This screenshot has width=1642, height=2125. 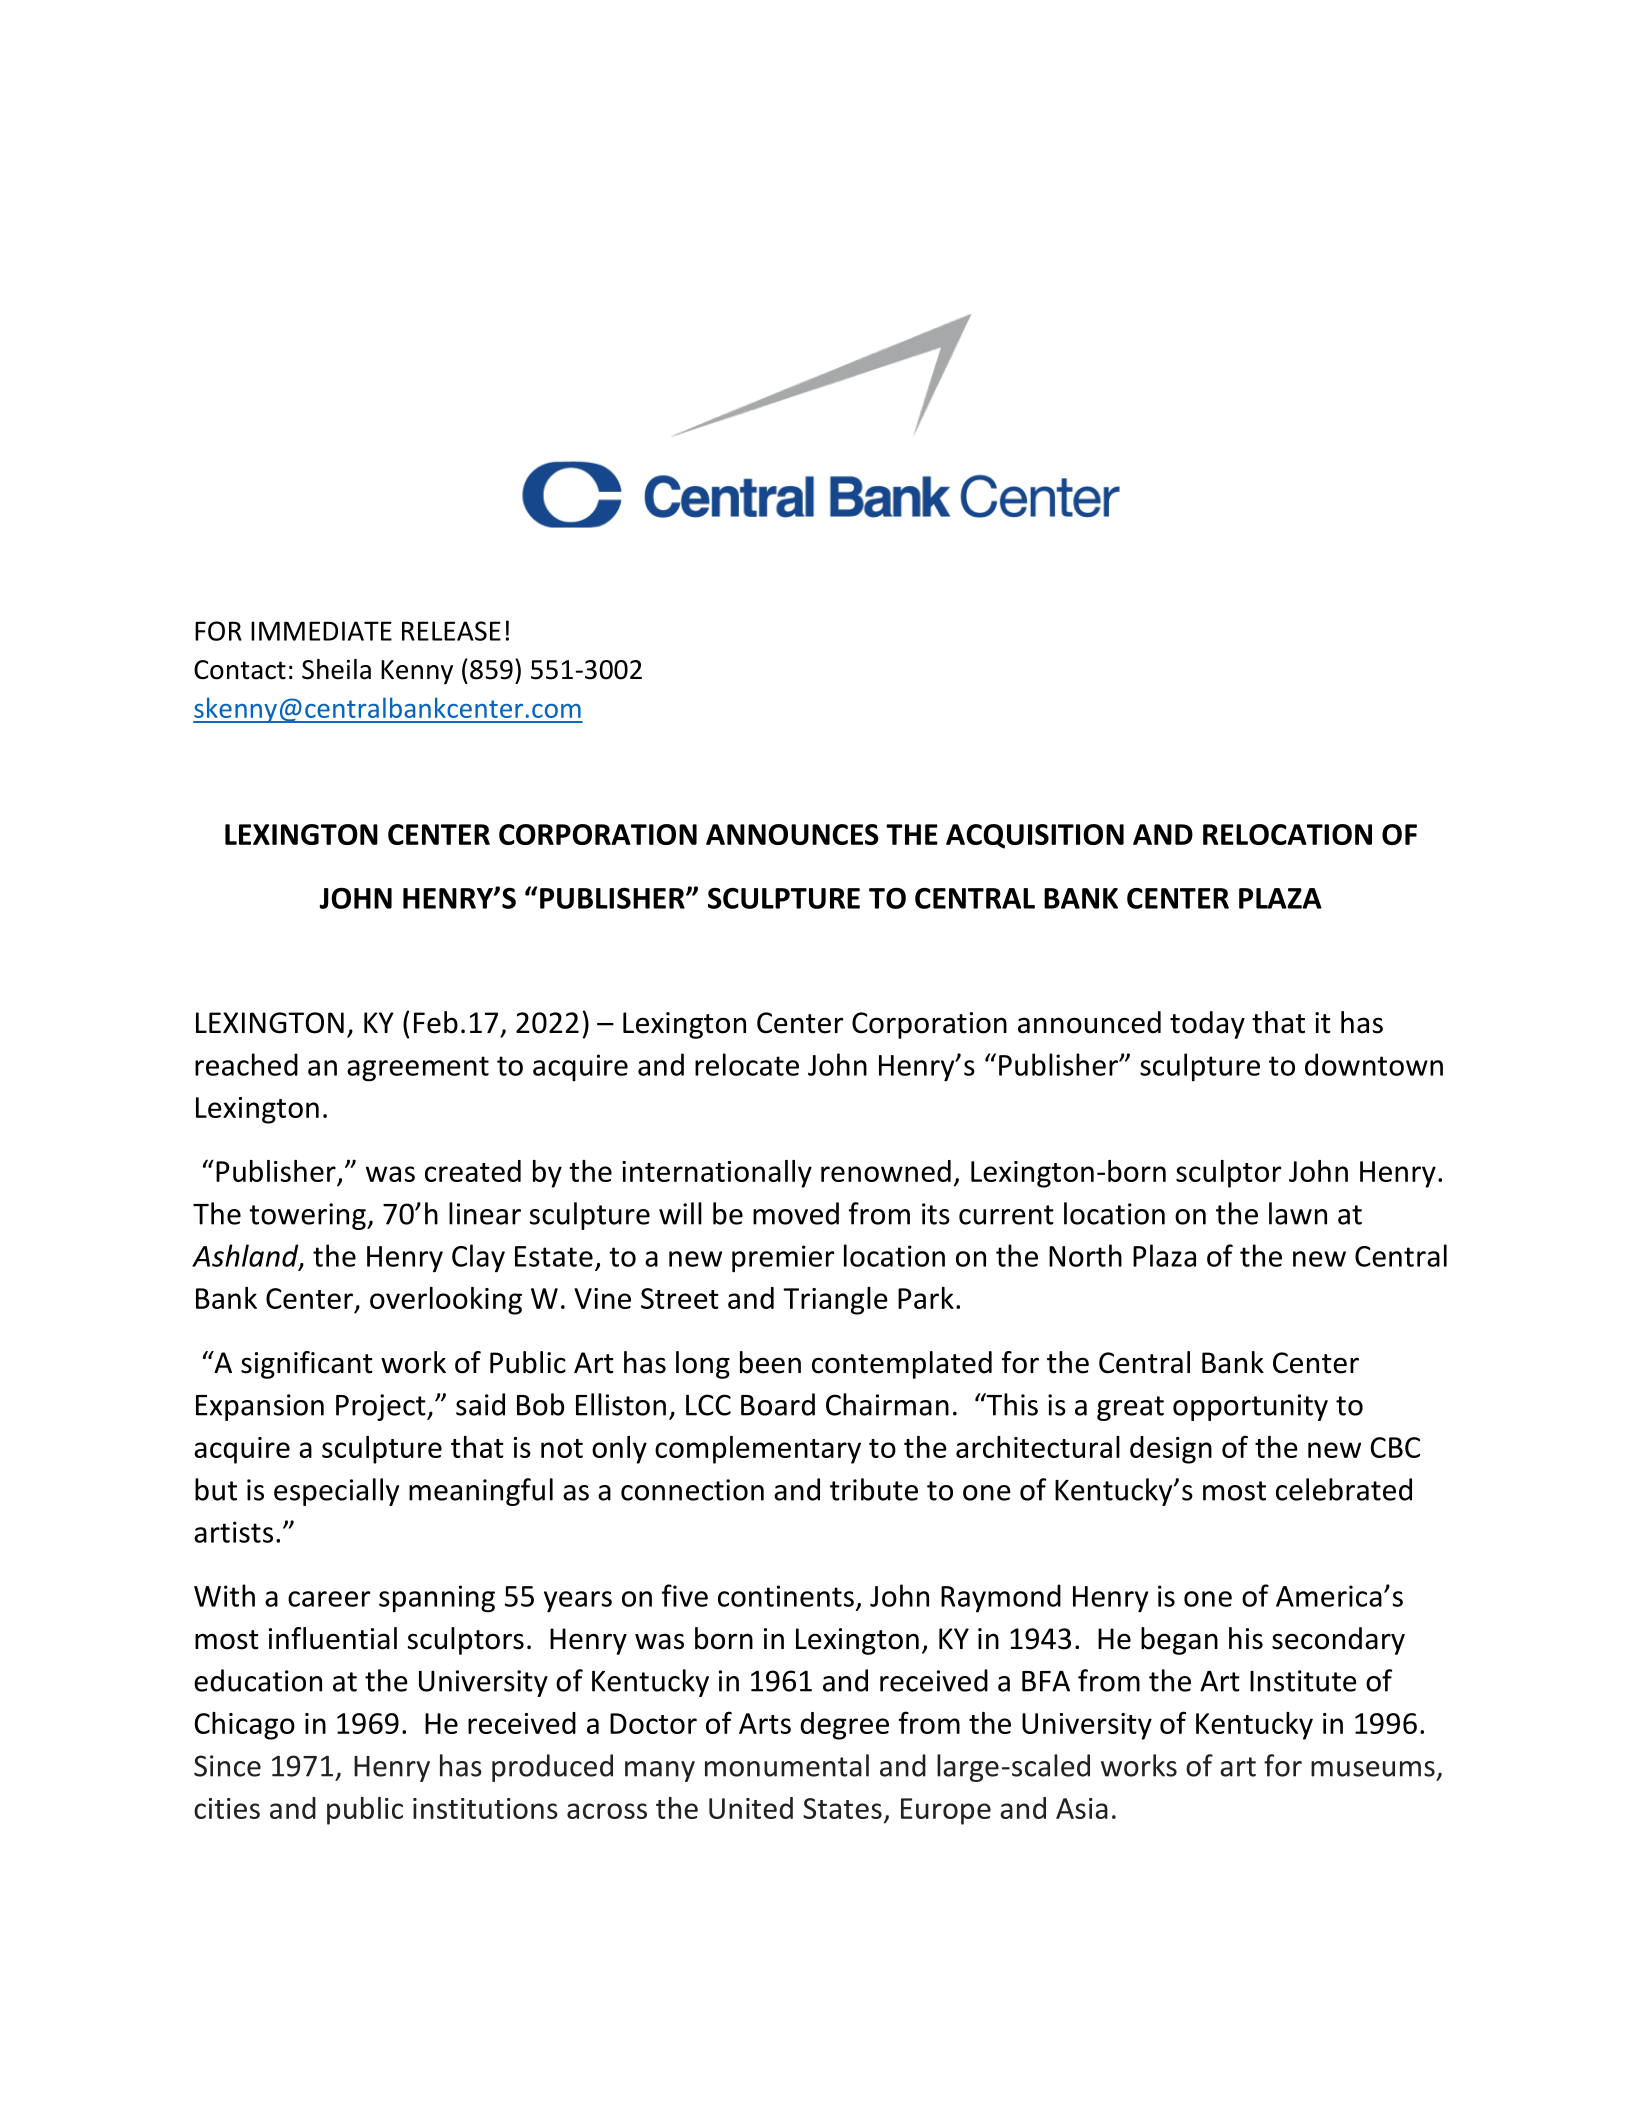 I want to click on relocate, so click(x=747, y=1064).
